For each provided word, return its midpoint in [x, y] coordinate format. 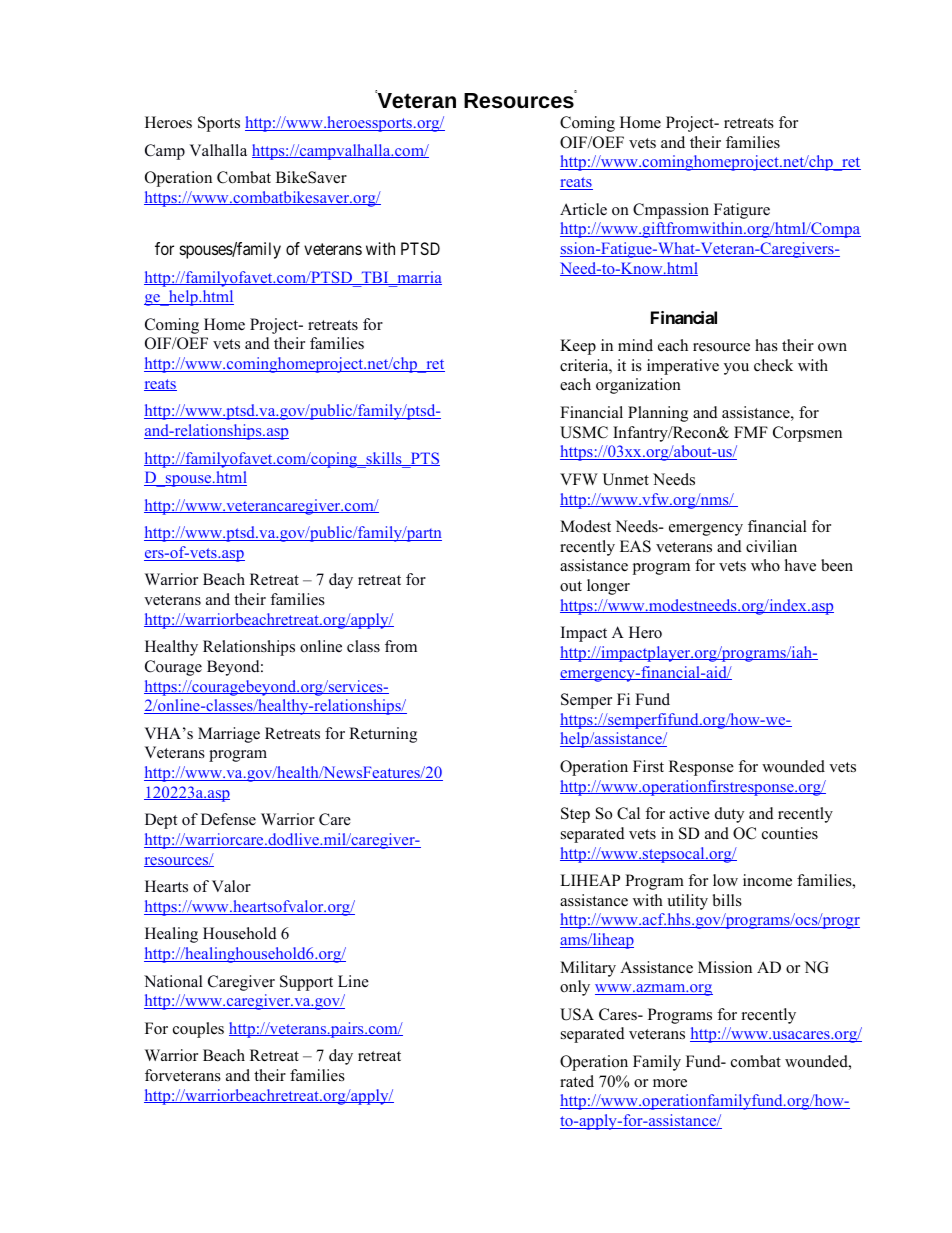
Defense [228, 819]
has [766, 345]
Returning [383, 735]
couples [198, 1030]
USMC [584, 432]
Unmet [625, 479]
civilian [771, 546]
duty [729, 815]
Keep [578, 347]
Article [583, 209]
